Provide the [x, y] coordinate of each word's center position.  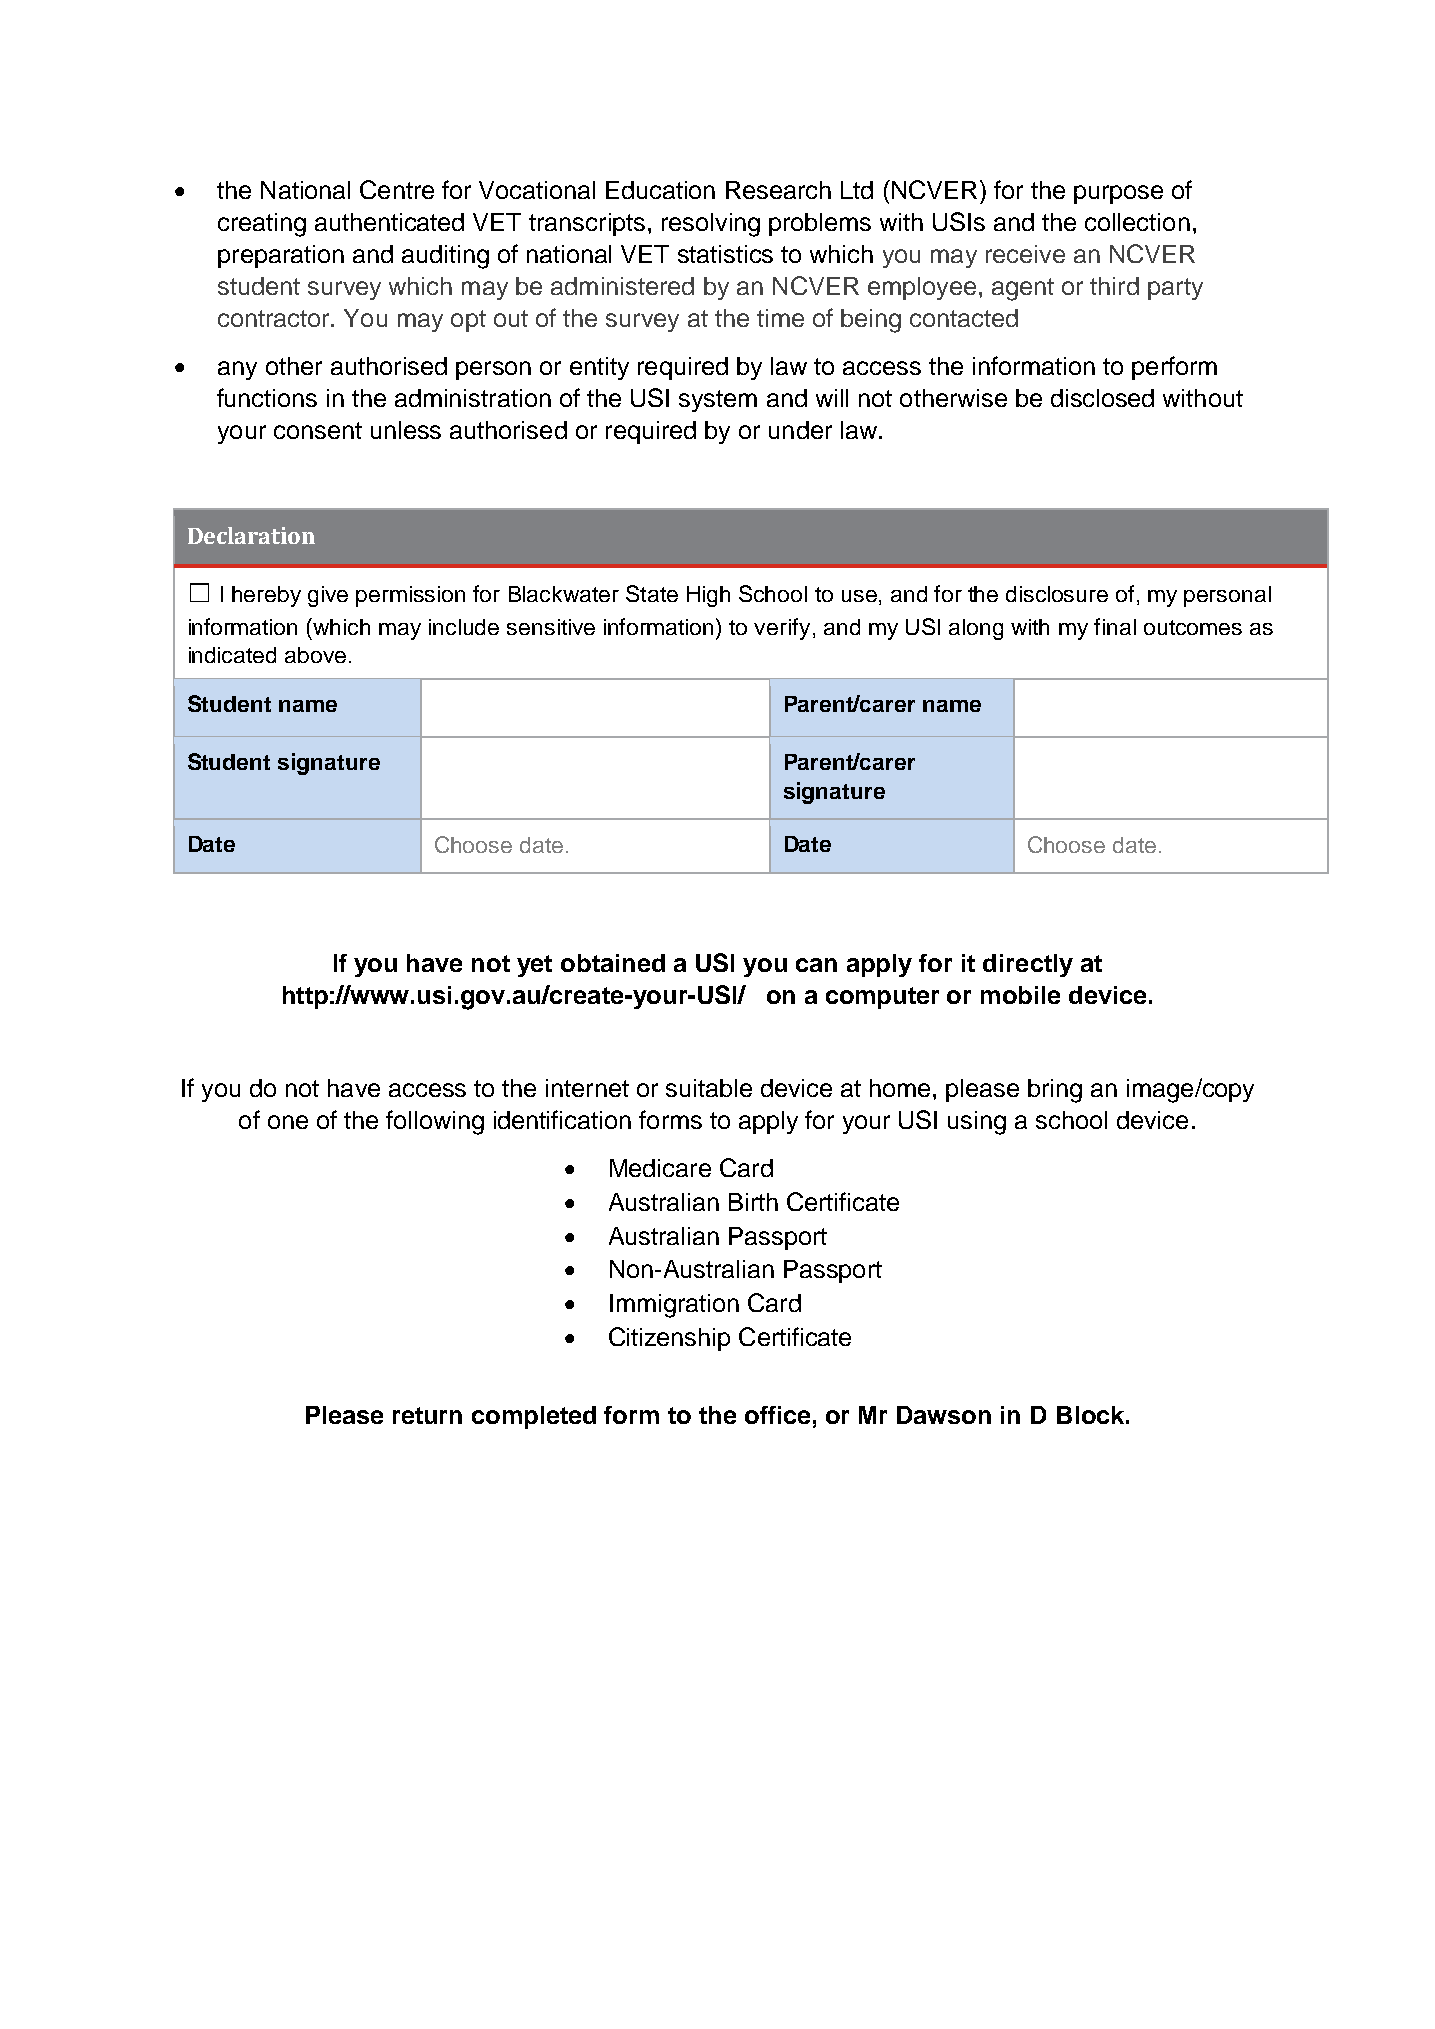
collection [1137, 222]
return [427, 1415]
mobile [1020, 995]
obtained [613, 963]
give [328, 596]
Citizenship [669, 1339]
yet [534, 966]
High [708, 596]
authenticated [389, 222]
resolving [711, 225]
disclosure [1057, 594]
